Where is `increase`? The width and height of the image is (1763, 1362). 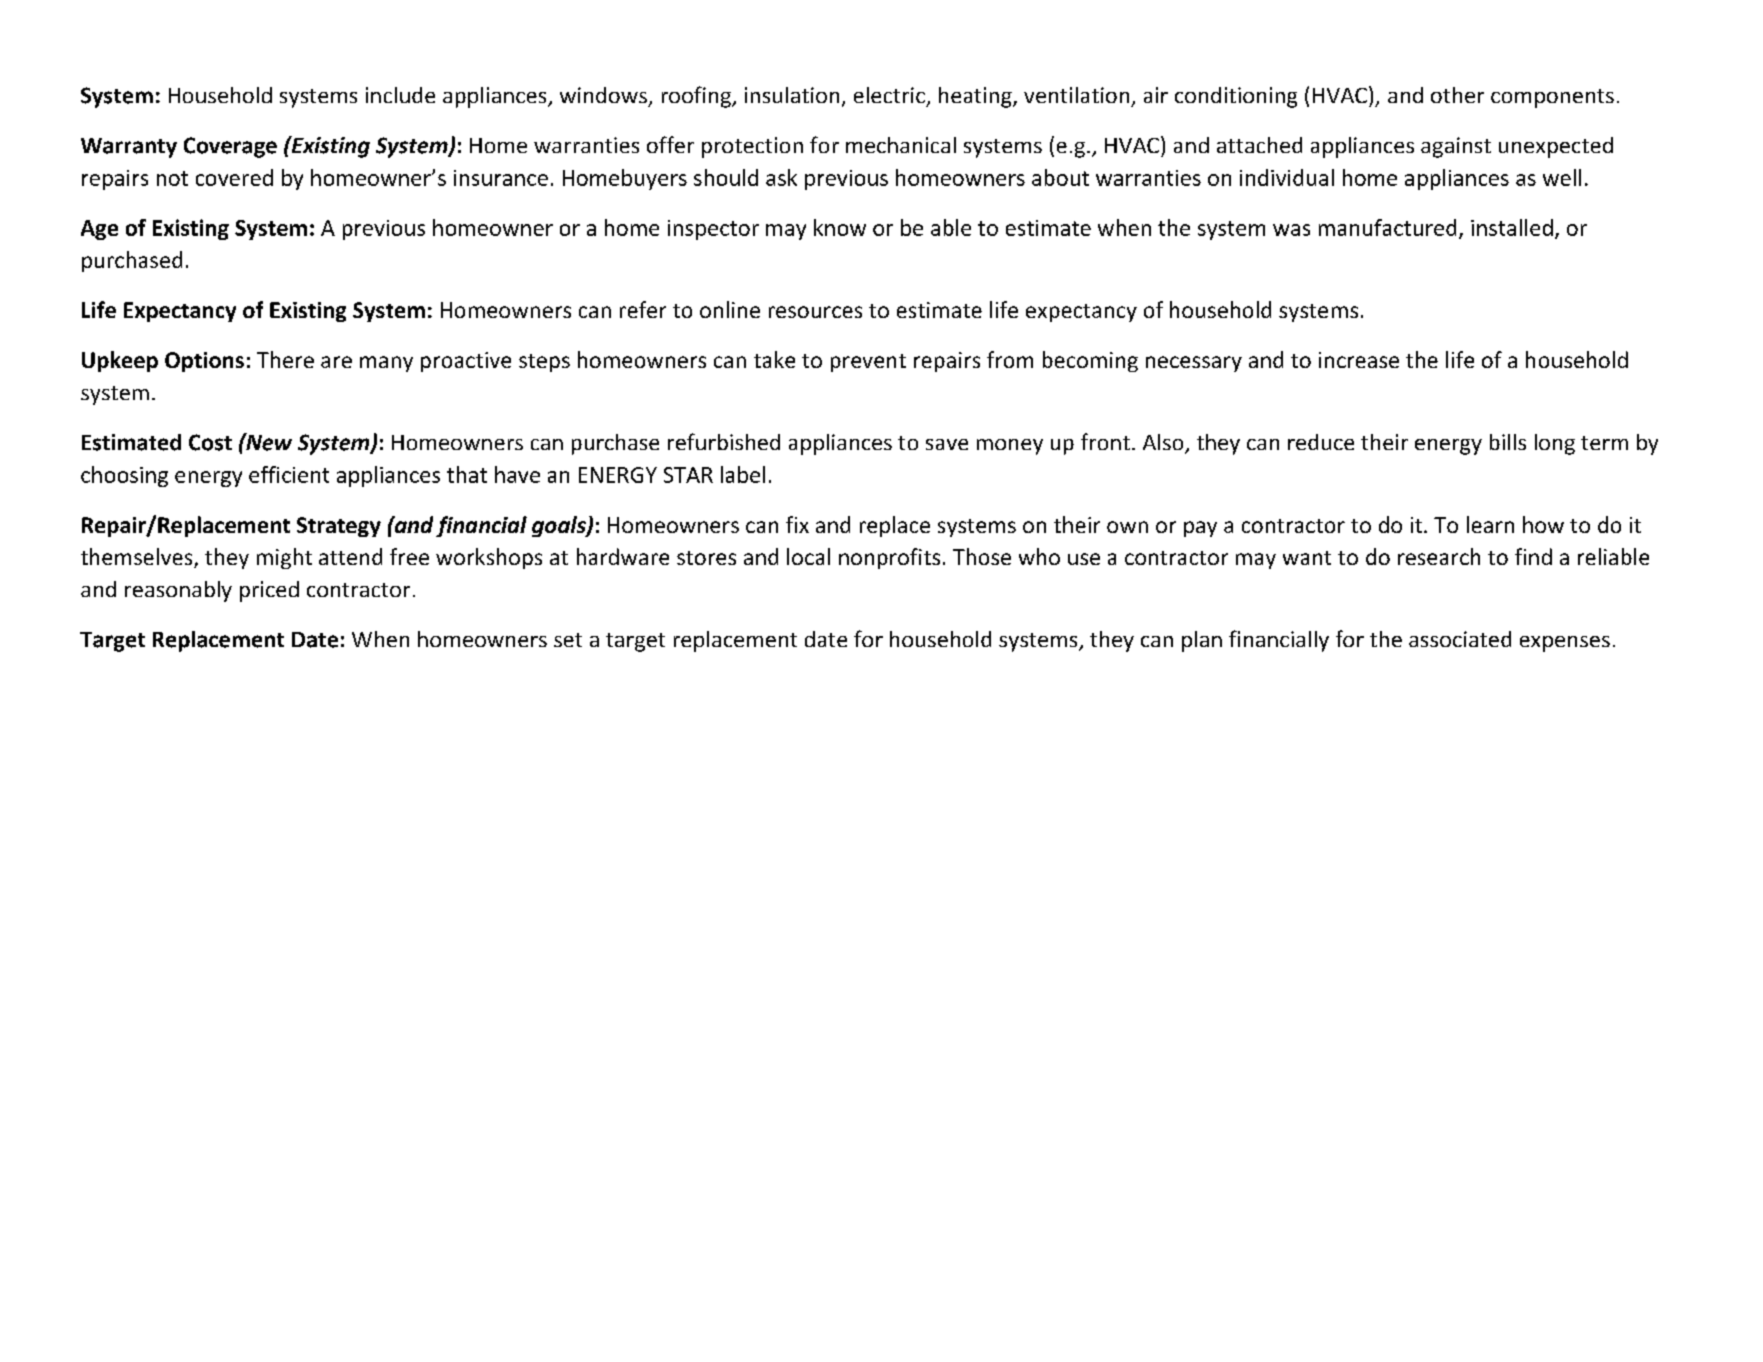 increase is located at coordinates (1359, 360).
